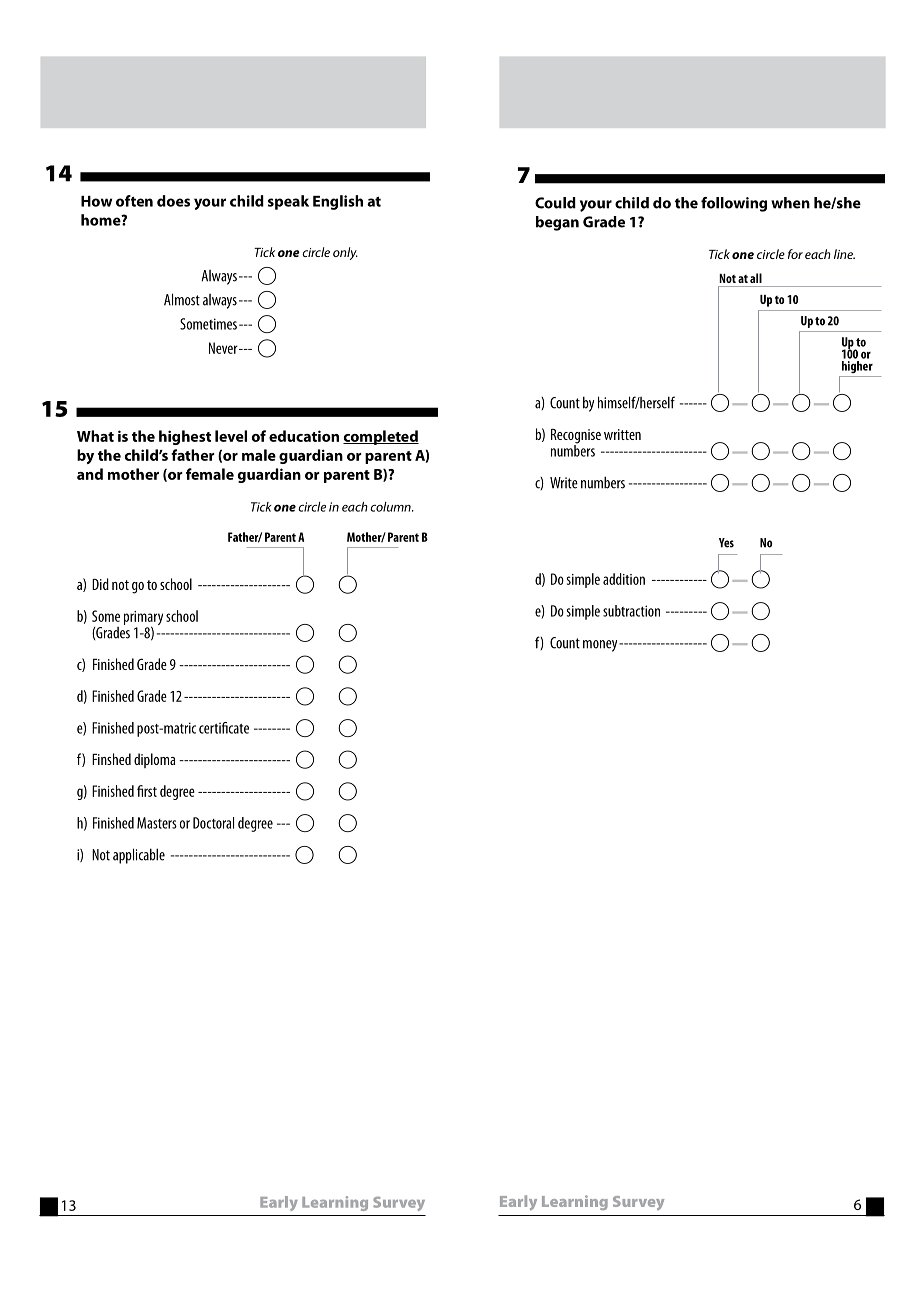  What do you see at coordinates (734, 204) in the page?
I see `following` at bounding box center [734, 204].
